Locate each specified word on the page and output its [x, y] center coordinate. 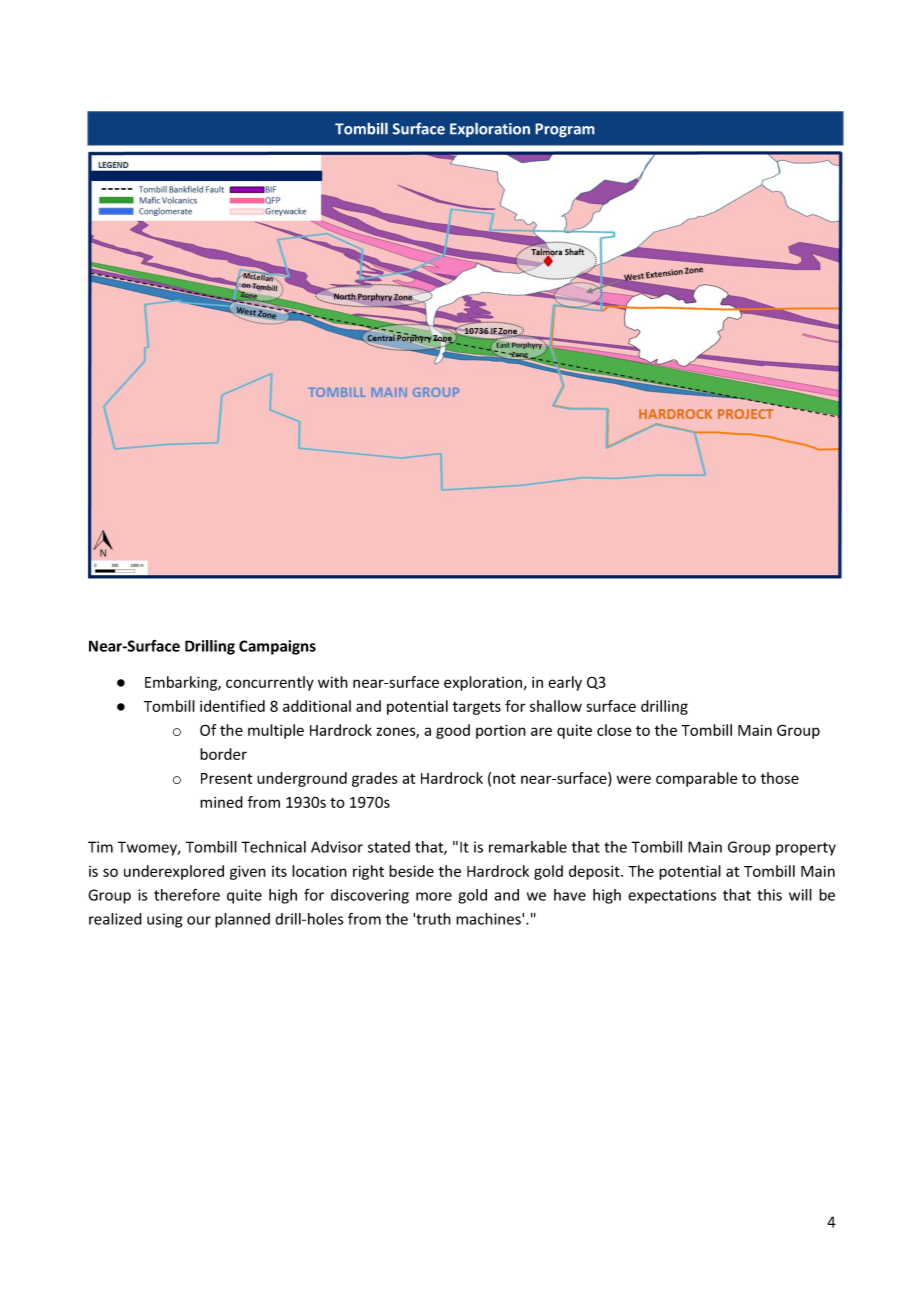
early [565, 683]
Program [565, 130]
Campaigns [277, 647]
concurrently [270, 683]
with [333, 682]
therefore [187, 895]
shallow [556, 706]
